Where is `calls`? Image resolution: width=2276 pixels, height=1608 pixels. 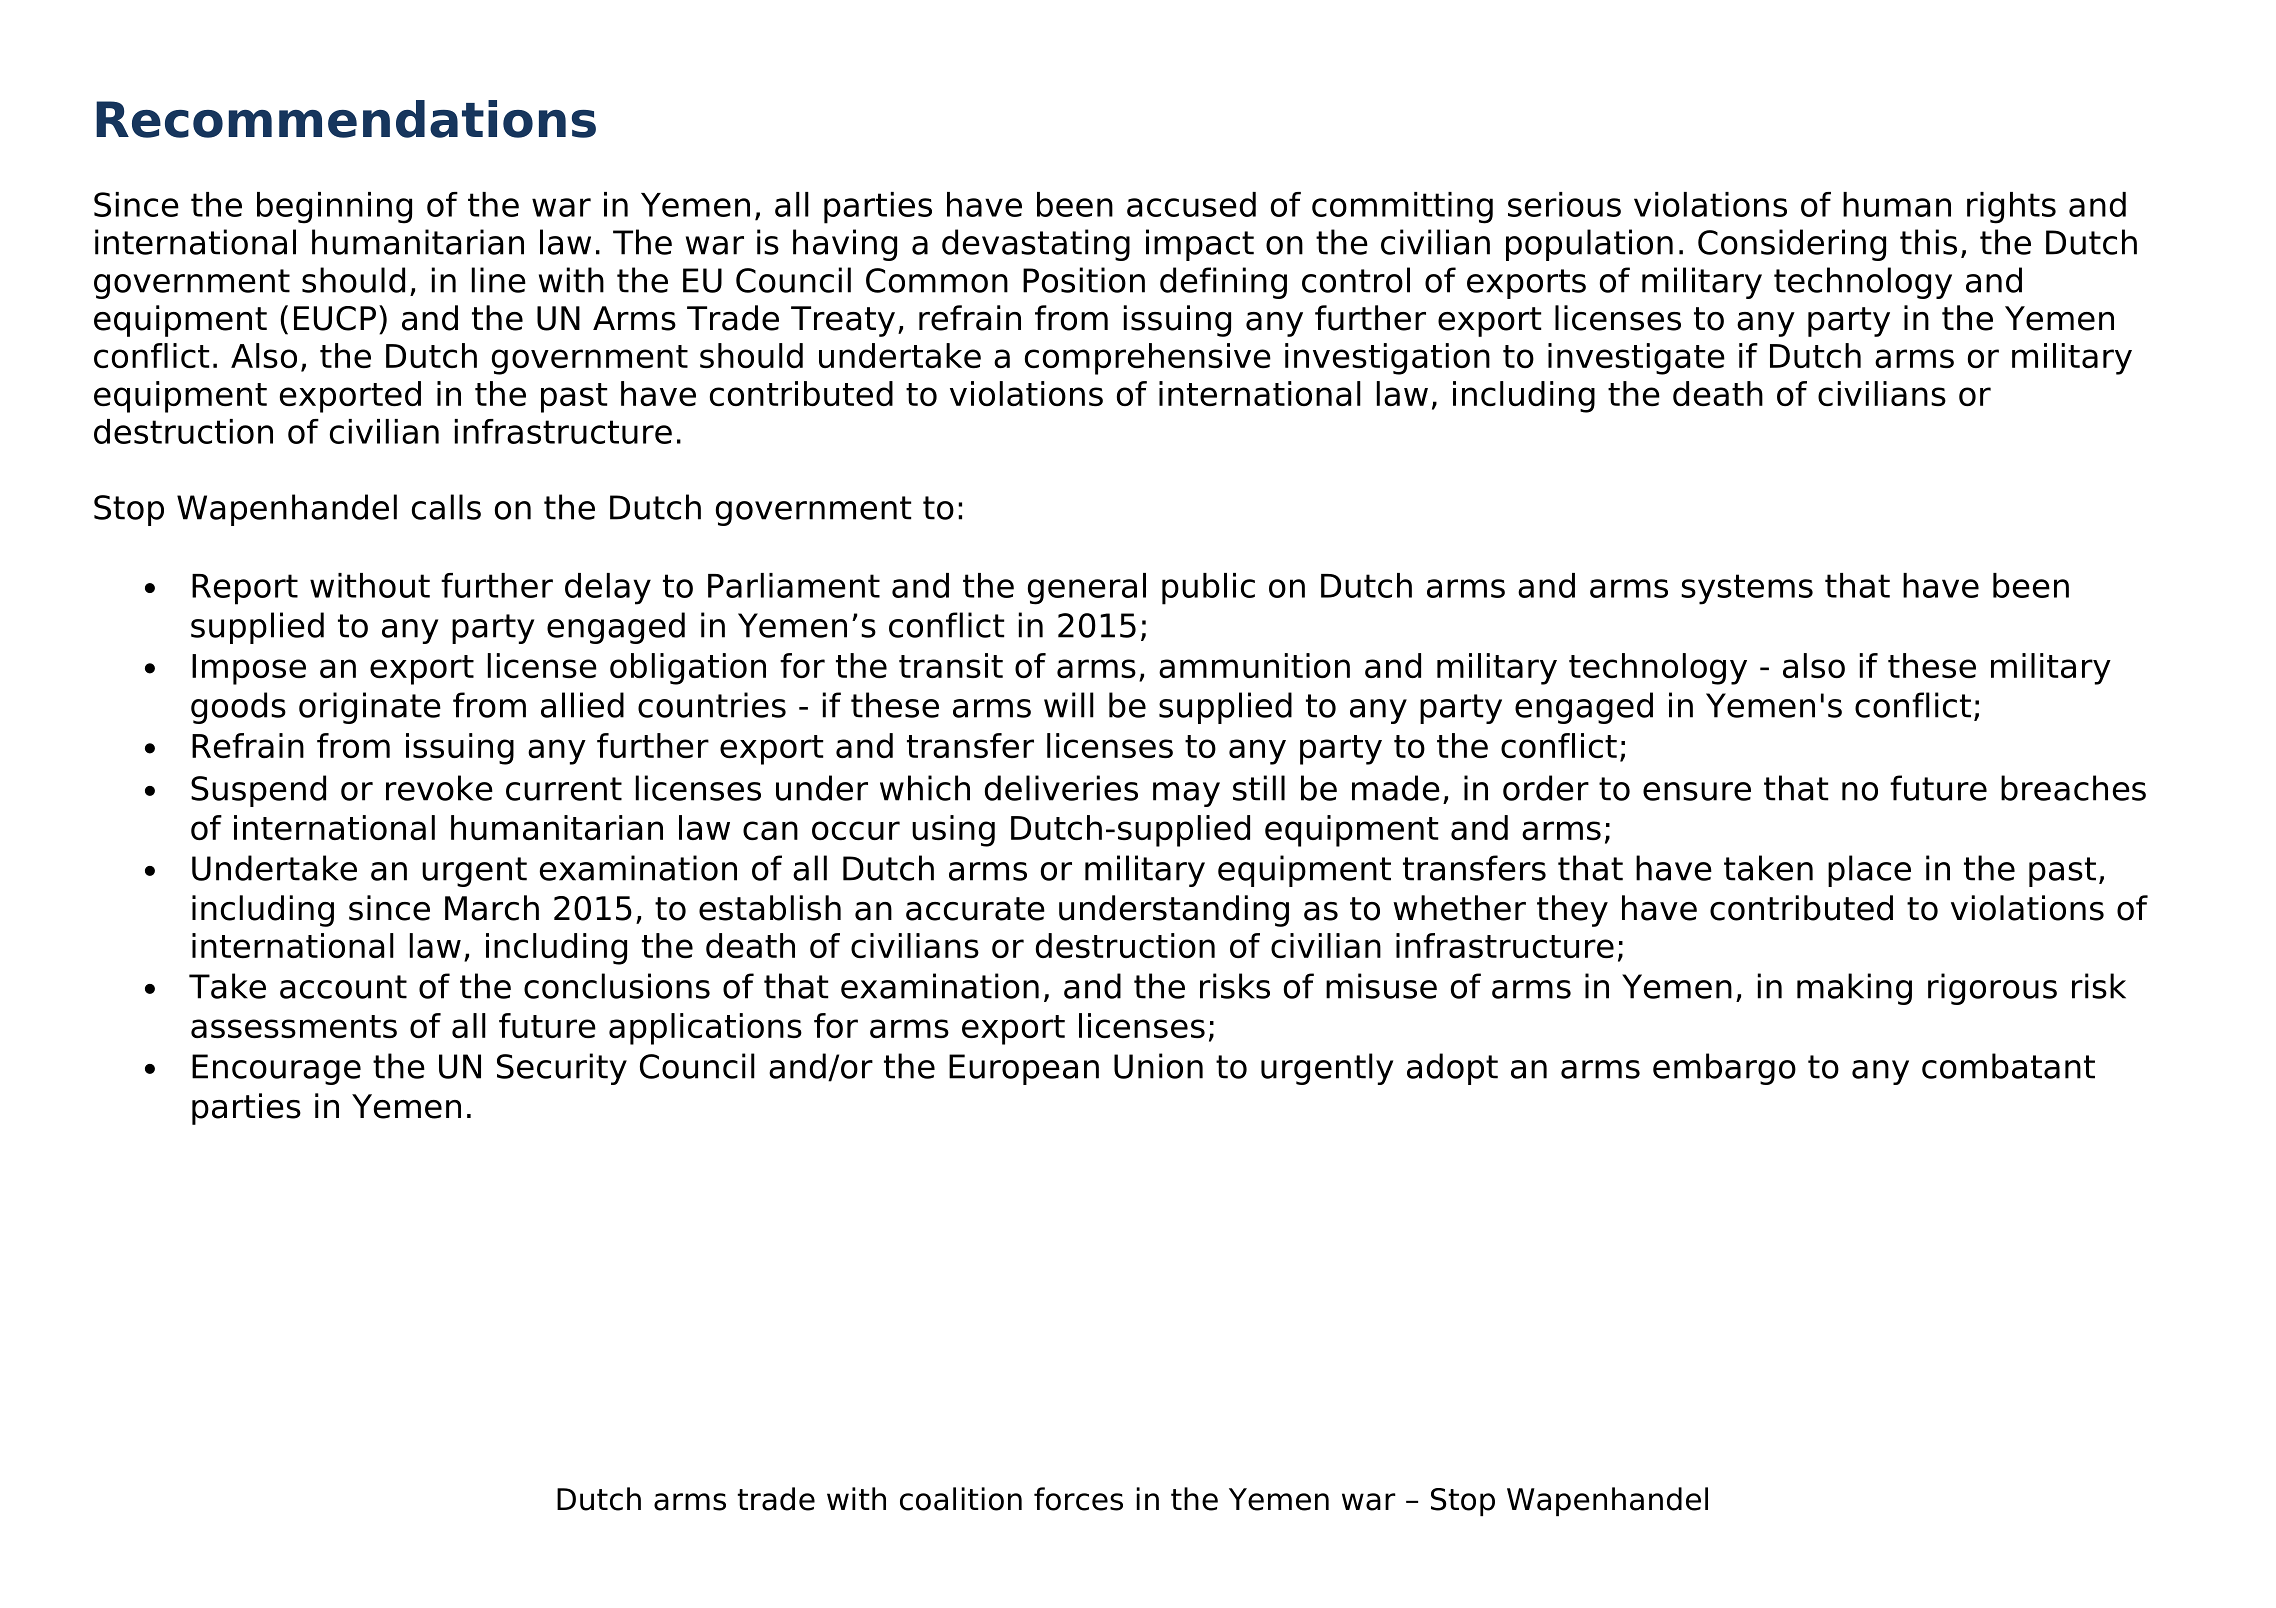
calls is located at coordinates (446, 507).
